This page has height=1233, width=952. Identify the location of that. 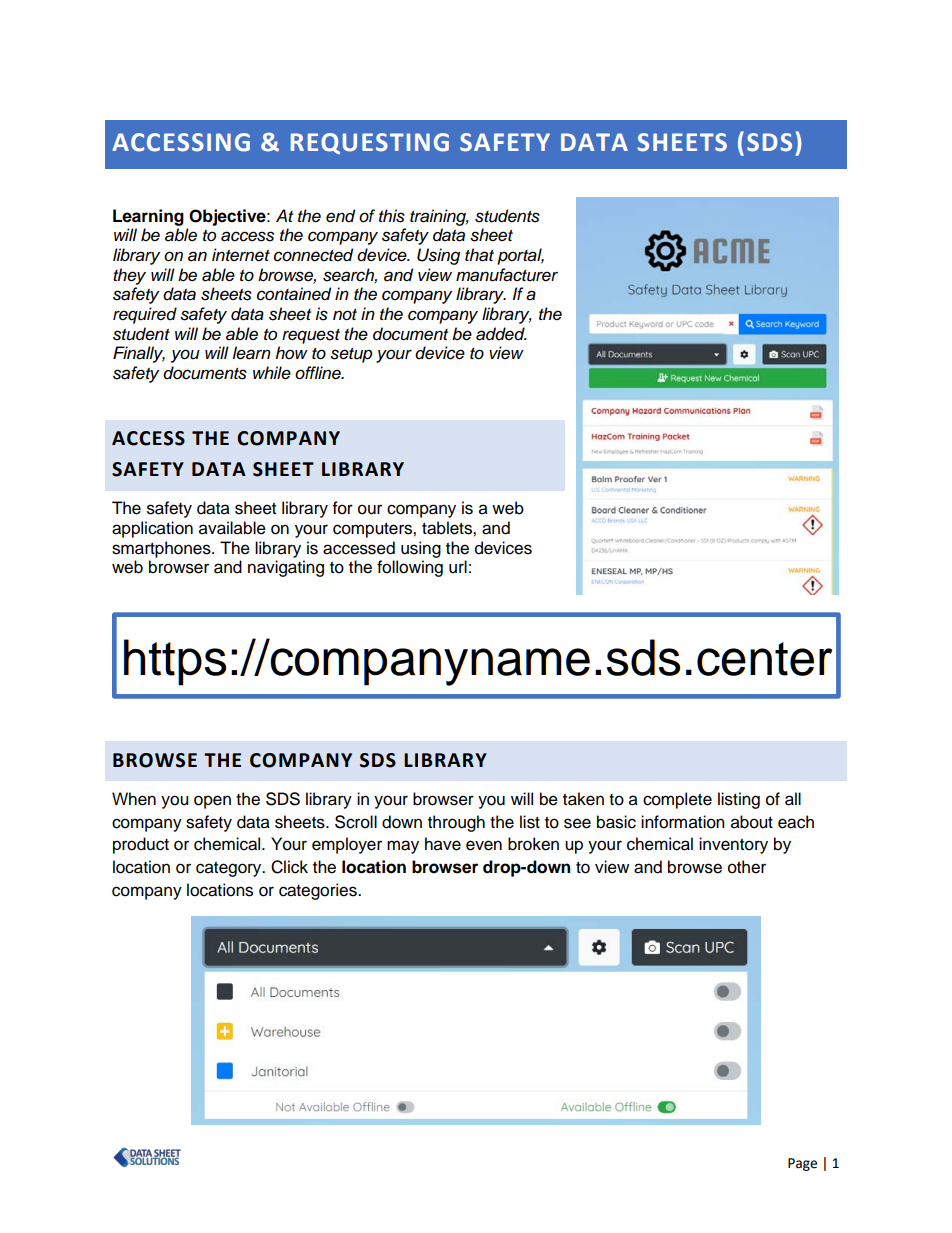
(479, 255).
